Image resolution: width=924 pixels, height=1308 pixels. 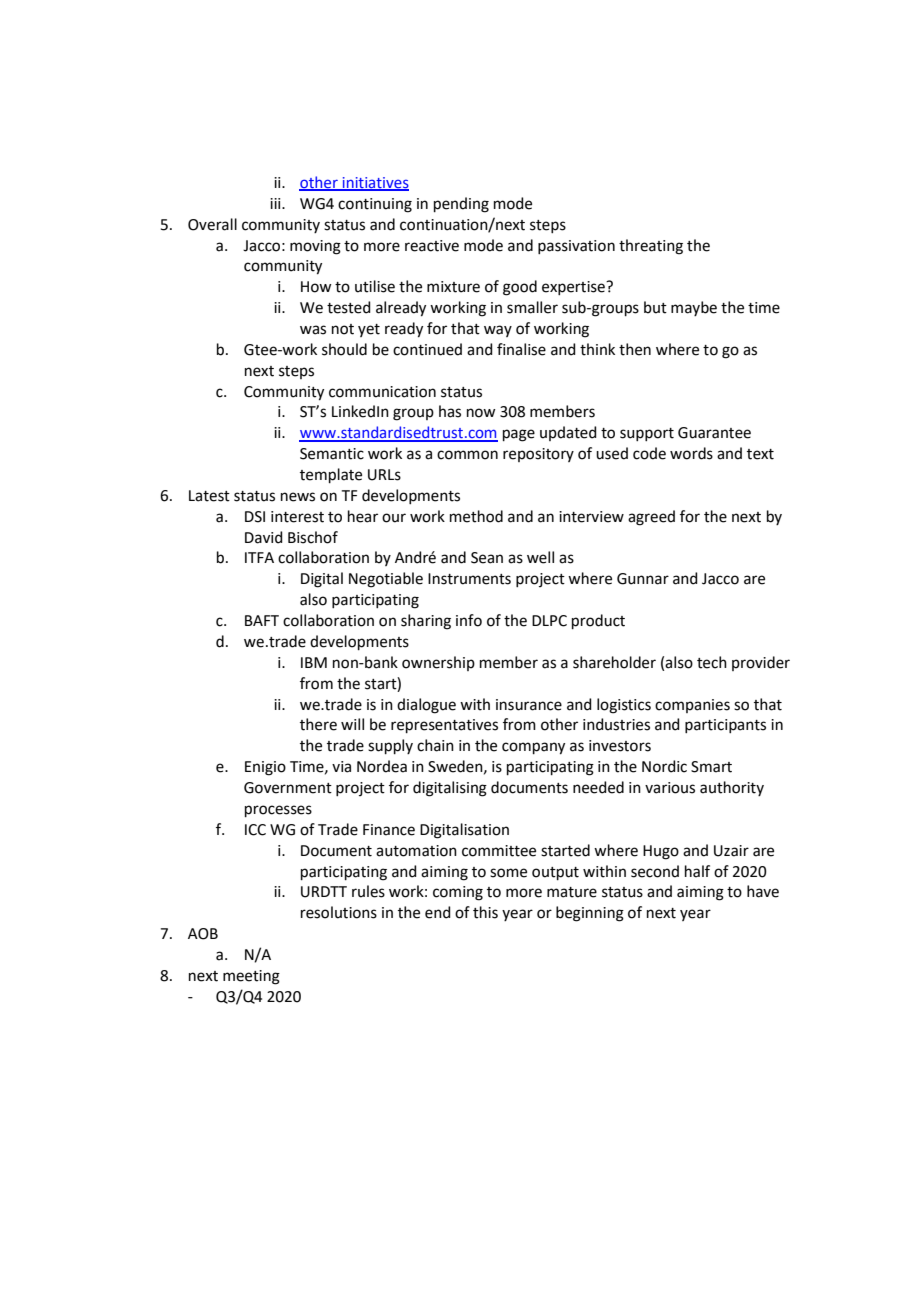 I want to click on ownership, so click(x=438, y=663).
